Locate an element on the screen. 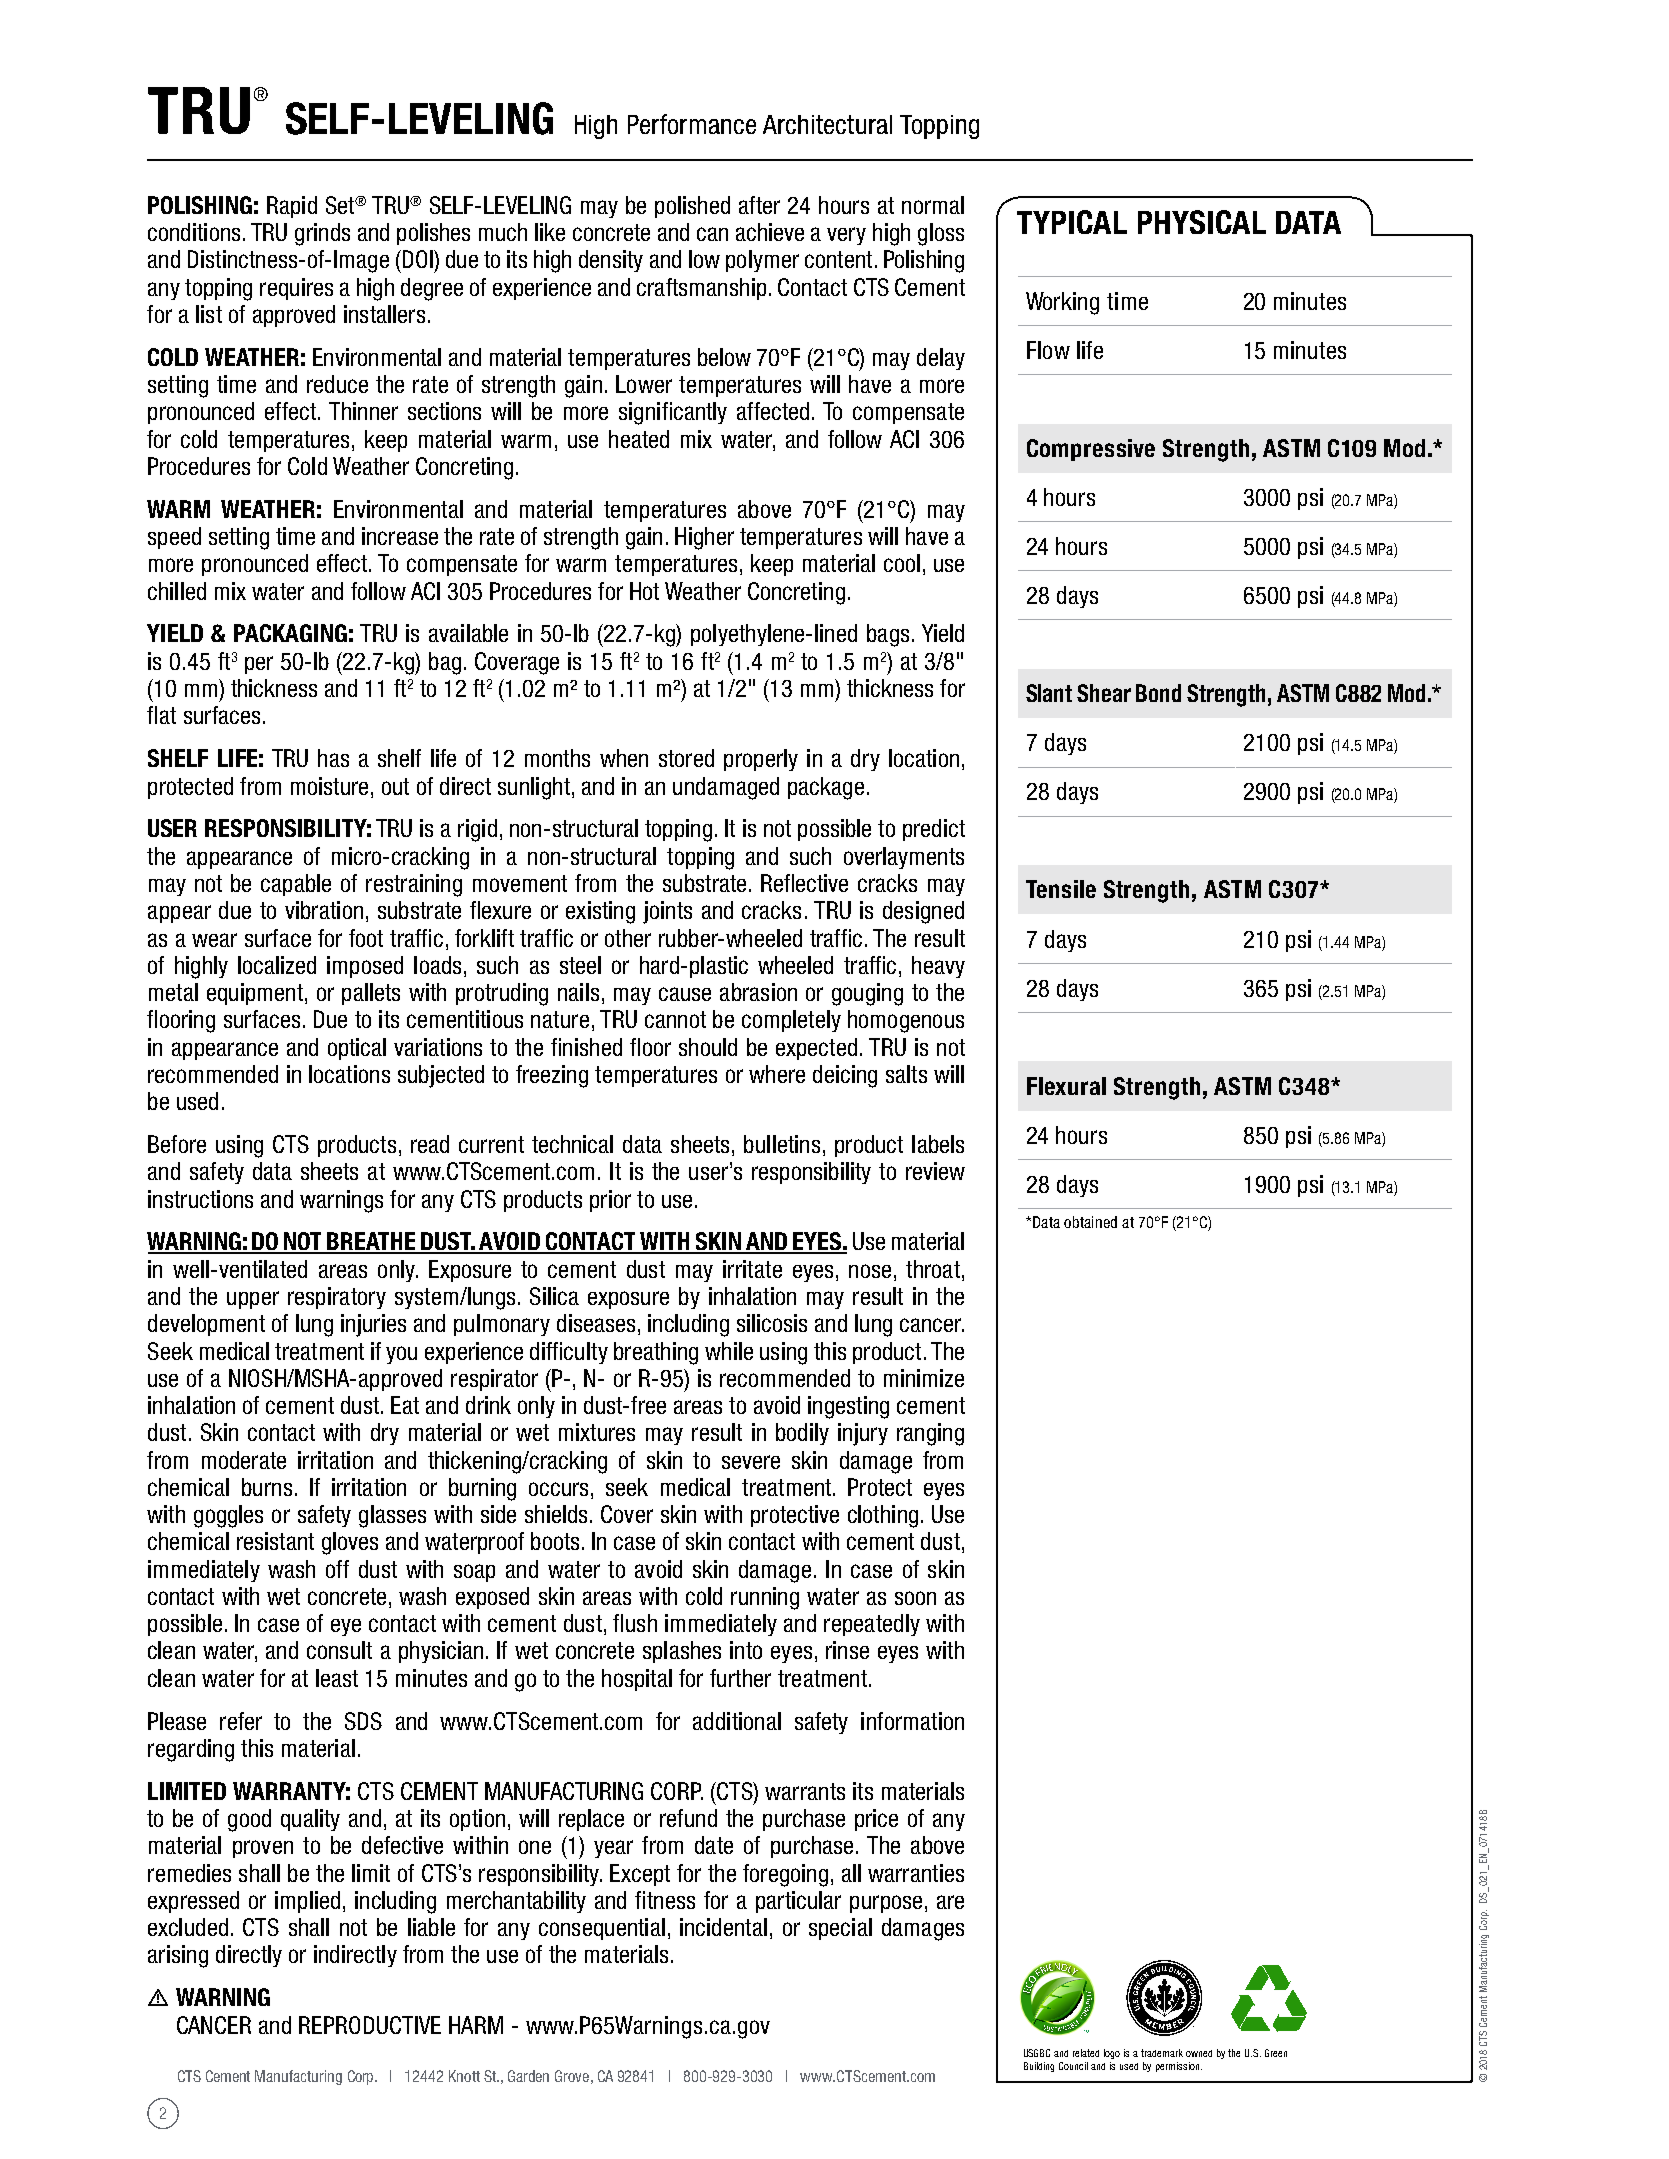 The height and width of the screenshot is (2159, 1669). implied is located at coordinates (307, 1902).
